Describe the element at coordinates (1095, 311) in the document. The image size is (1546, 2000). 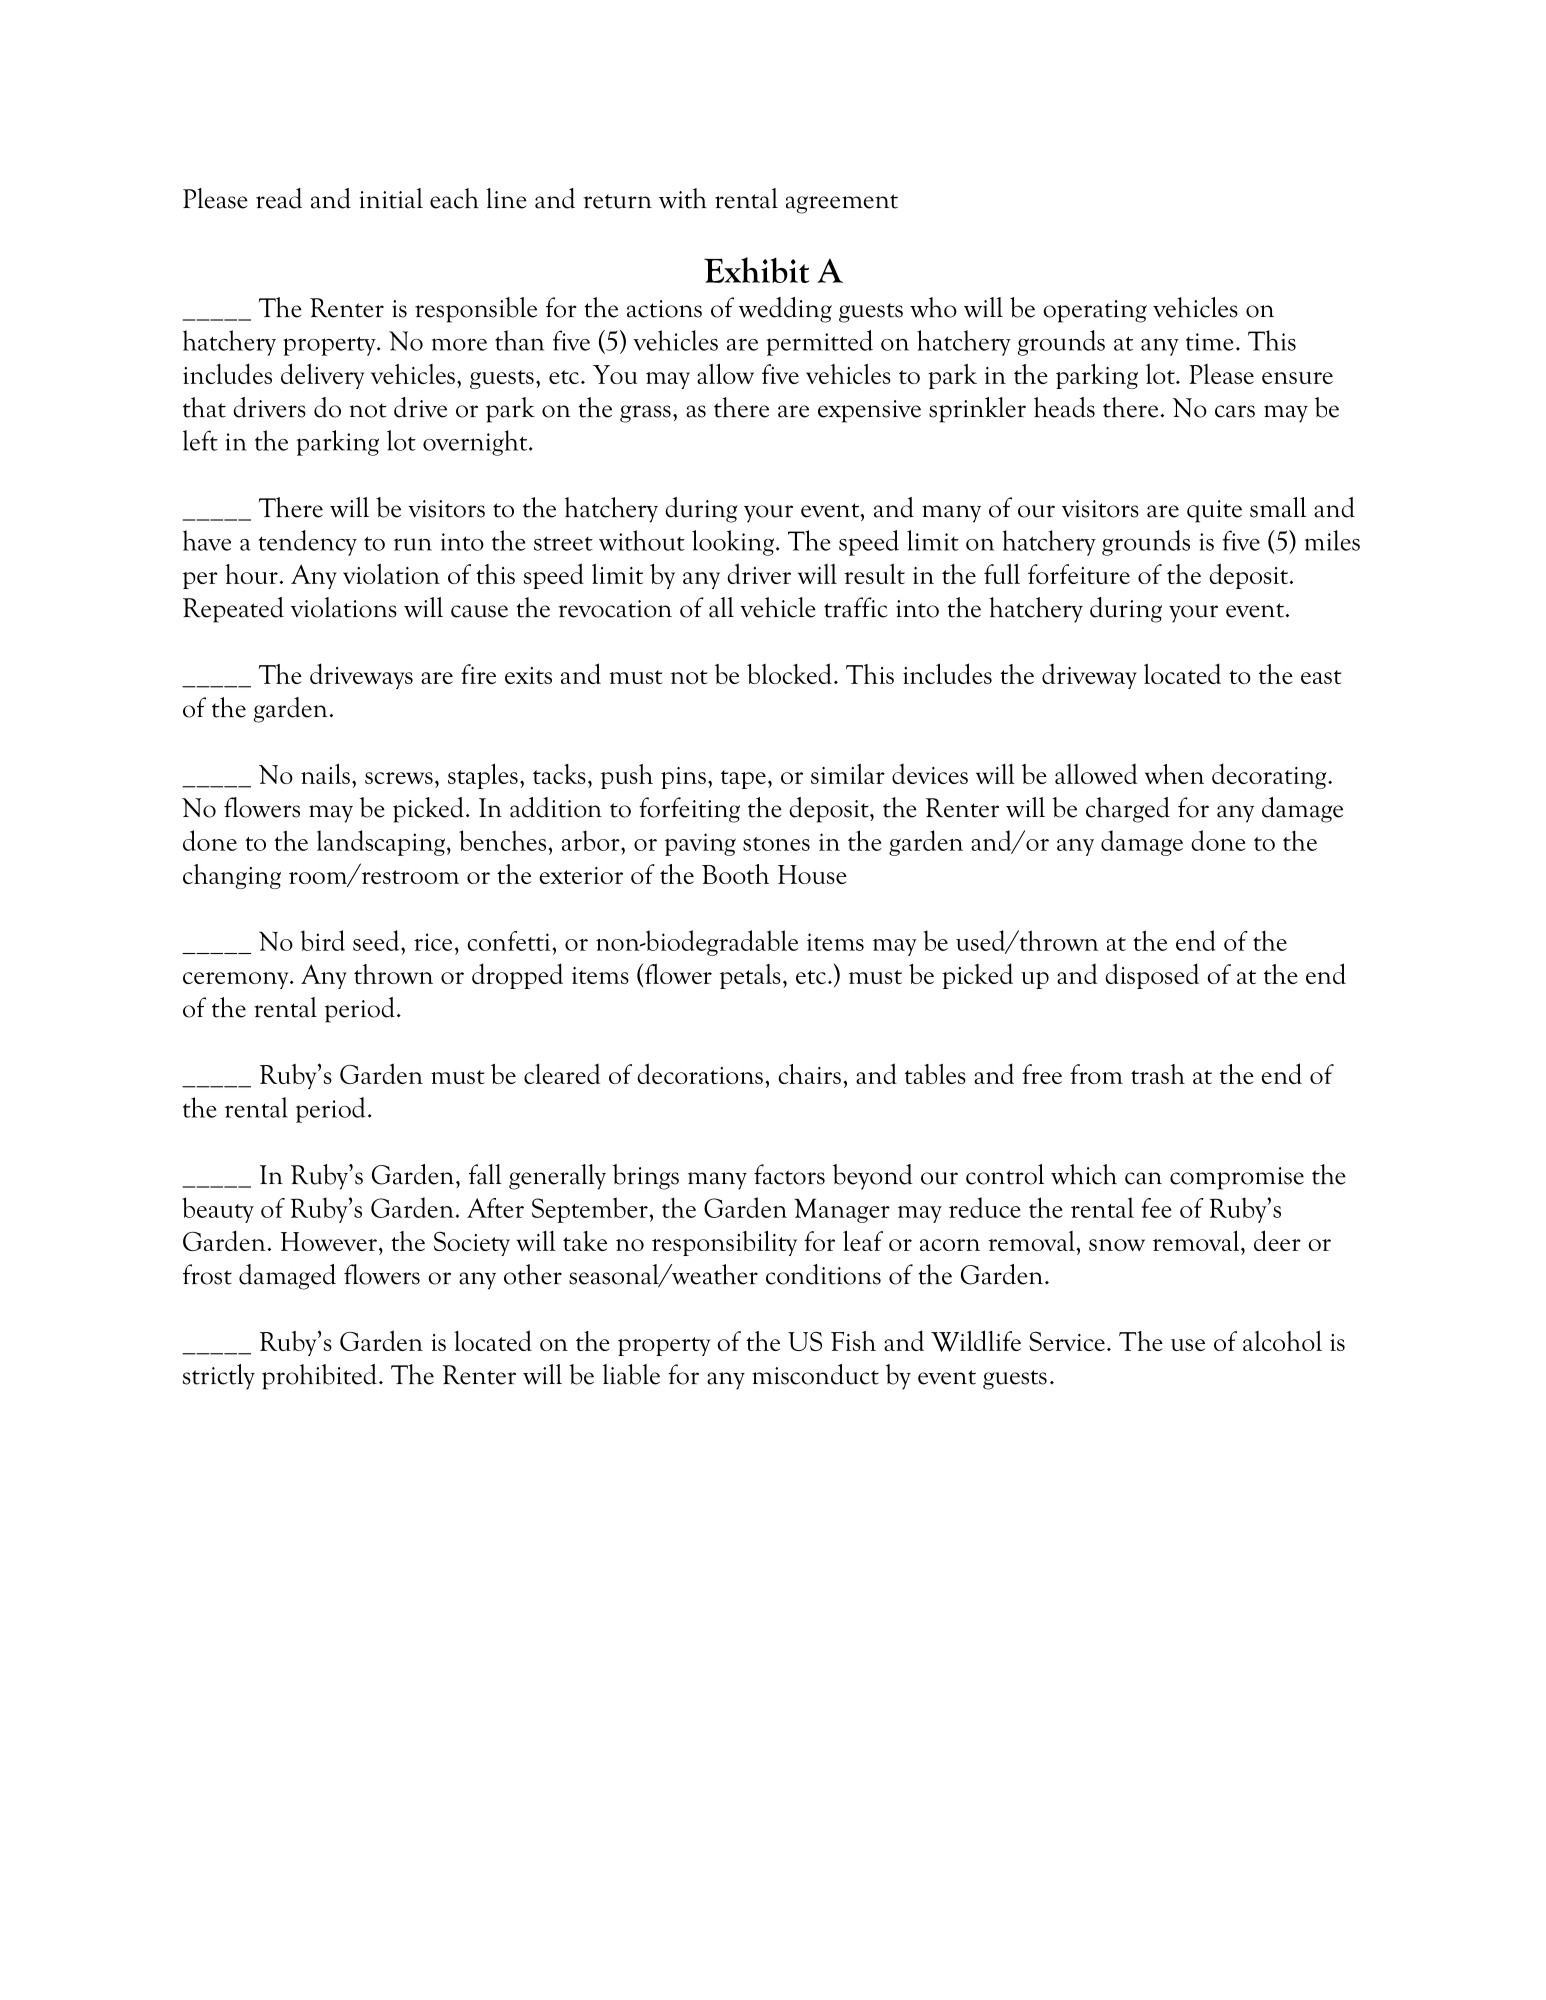
I see `operating` at that location.
